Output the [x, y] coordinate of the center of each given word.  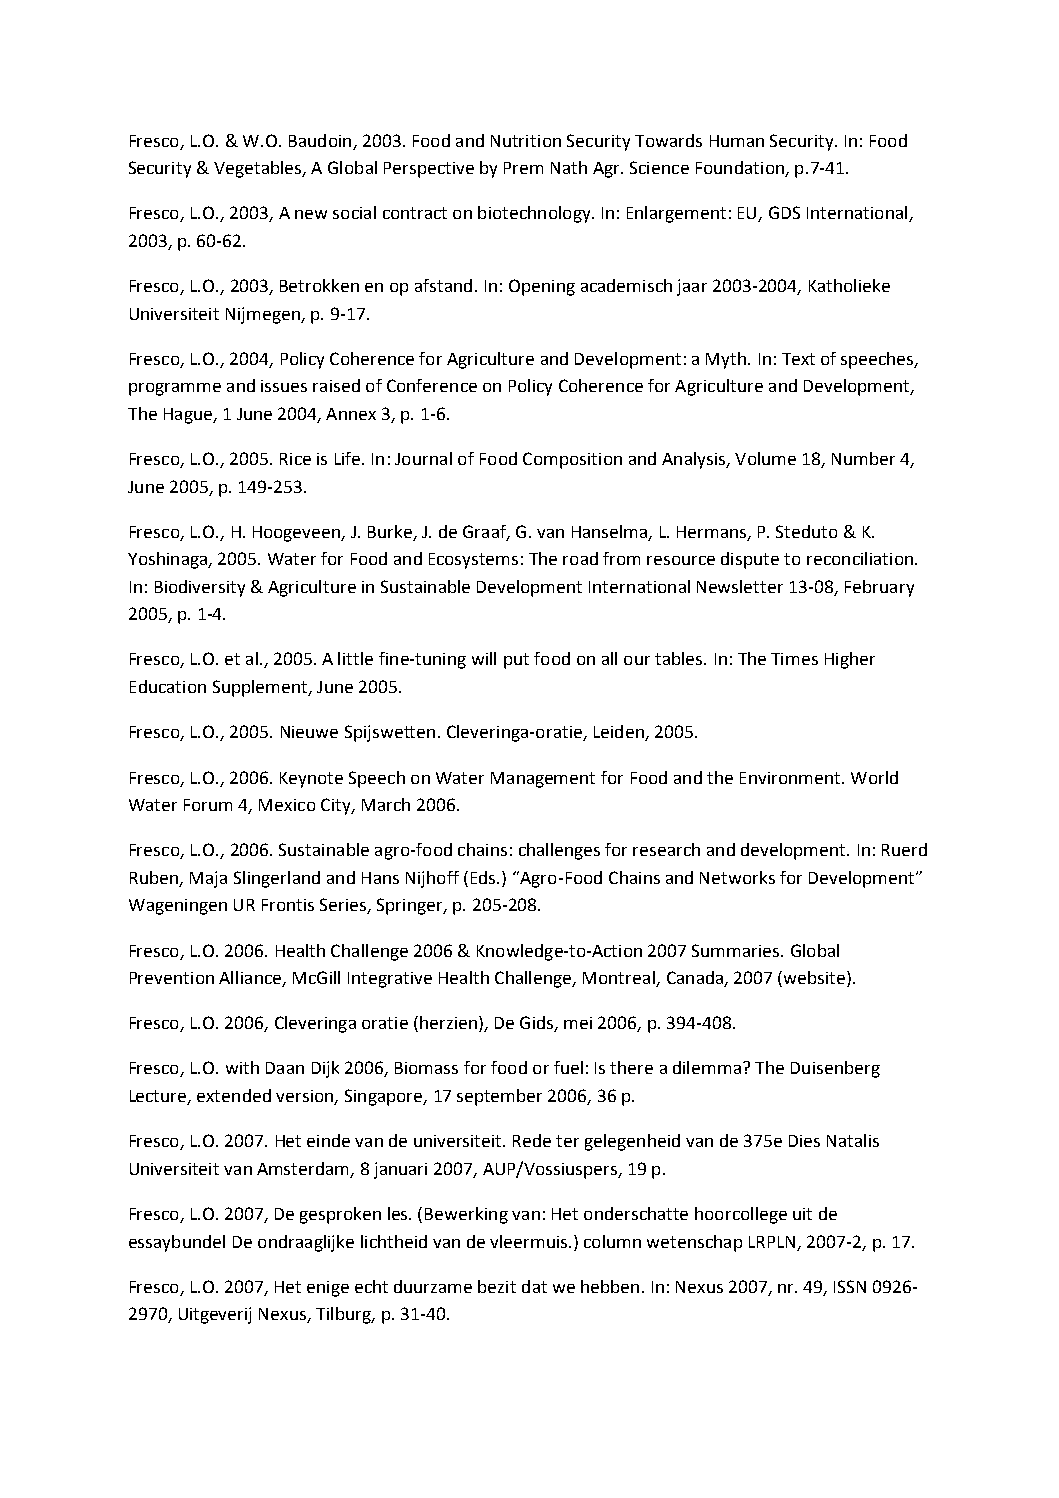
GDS [784, 212]
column [612, 1241]
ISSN [850, 1286]
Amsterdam [304, 1169]
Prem [523, 168]
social [354, 212]
